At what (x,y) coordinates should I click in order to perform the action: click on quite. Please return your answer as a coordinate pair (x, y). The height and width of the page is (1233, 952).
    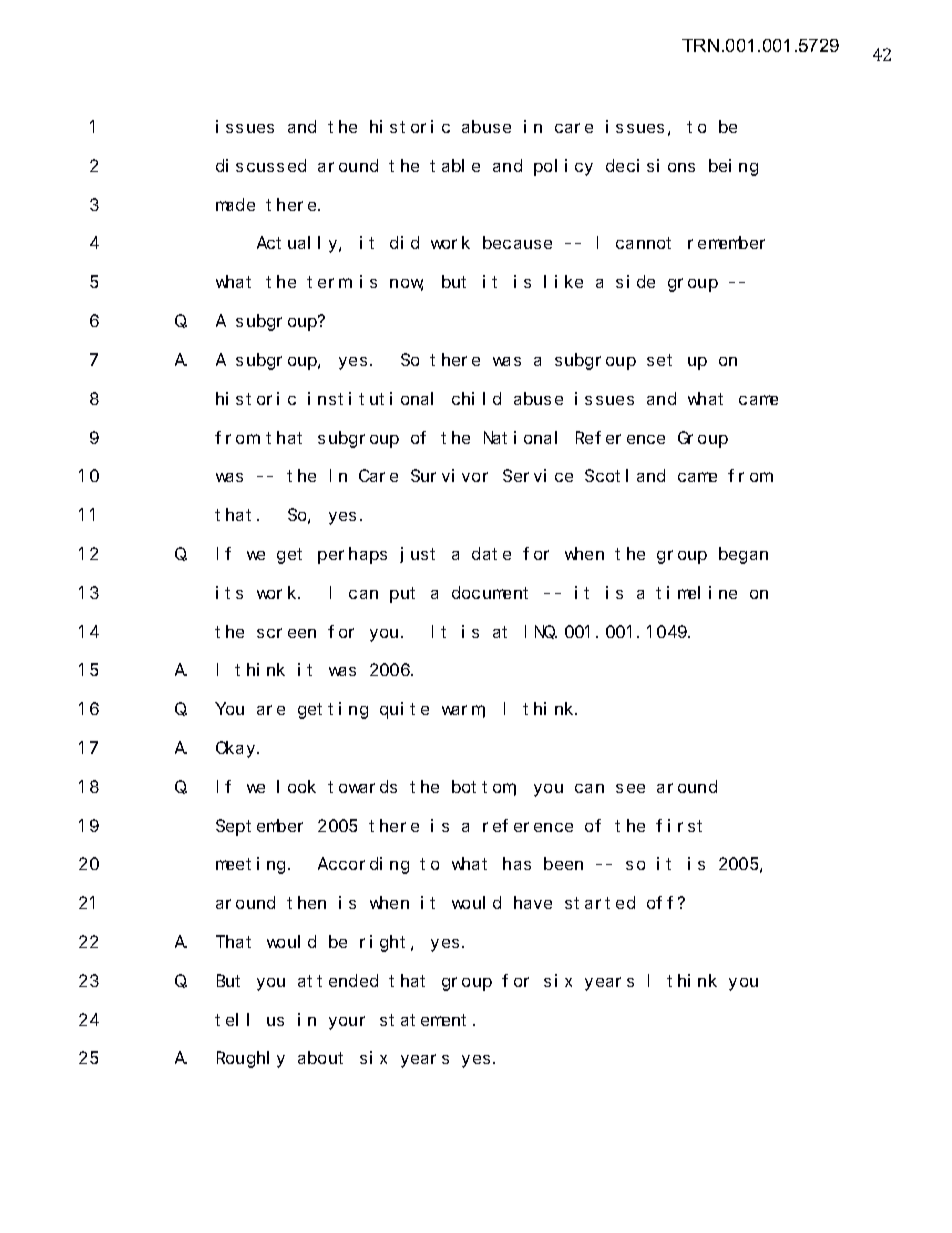
    Looking at the image, I should click on (404, 710).
